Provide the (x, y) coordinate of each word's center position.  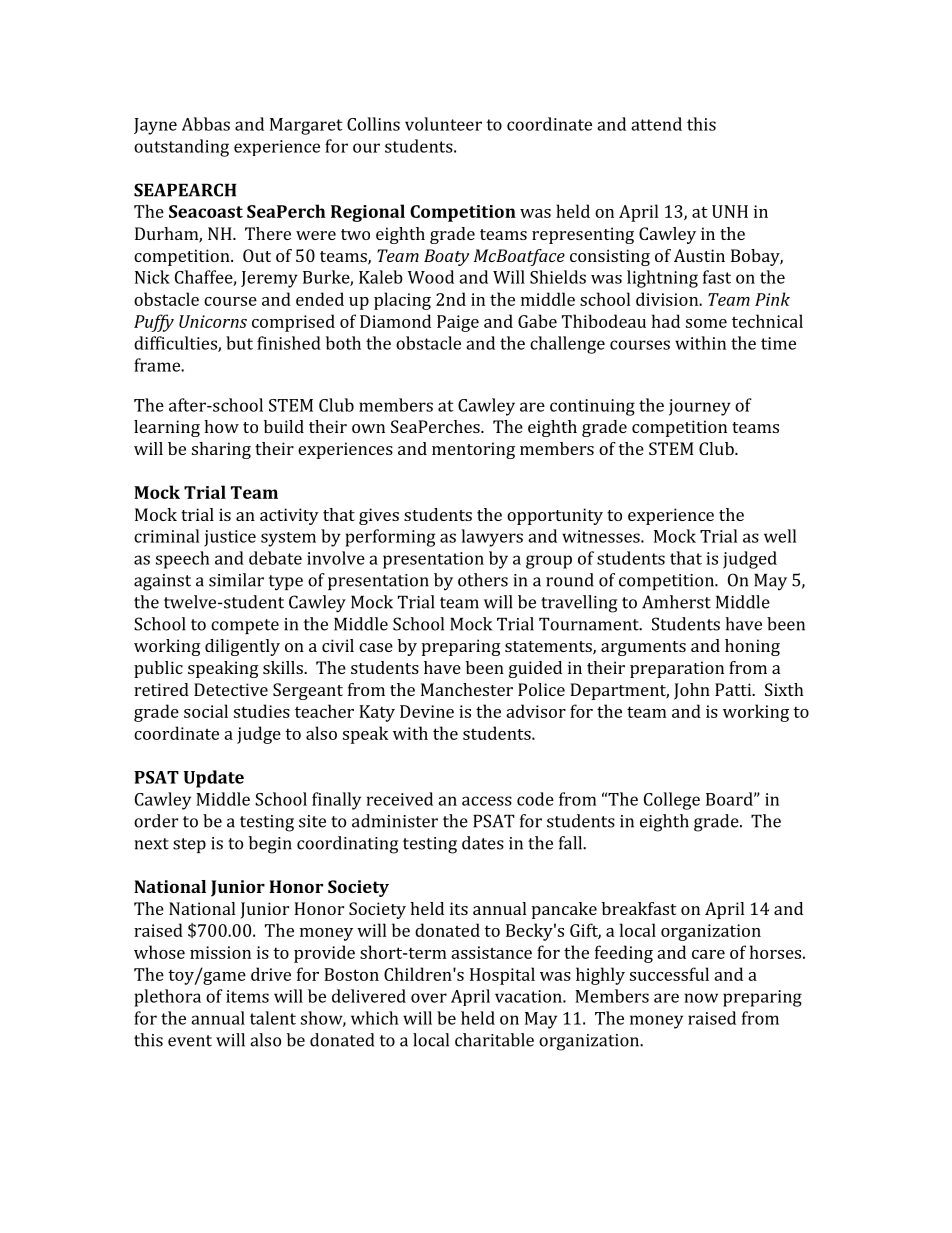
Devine (427, 711)
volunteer (443, 124)
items (247, 996)
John (692, 691)
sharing (221, 450)
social (206, 711)
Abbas (206, 124)
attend (656, 124)
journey (700, 407)
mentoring (473, 450)
